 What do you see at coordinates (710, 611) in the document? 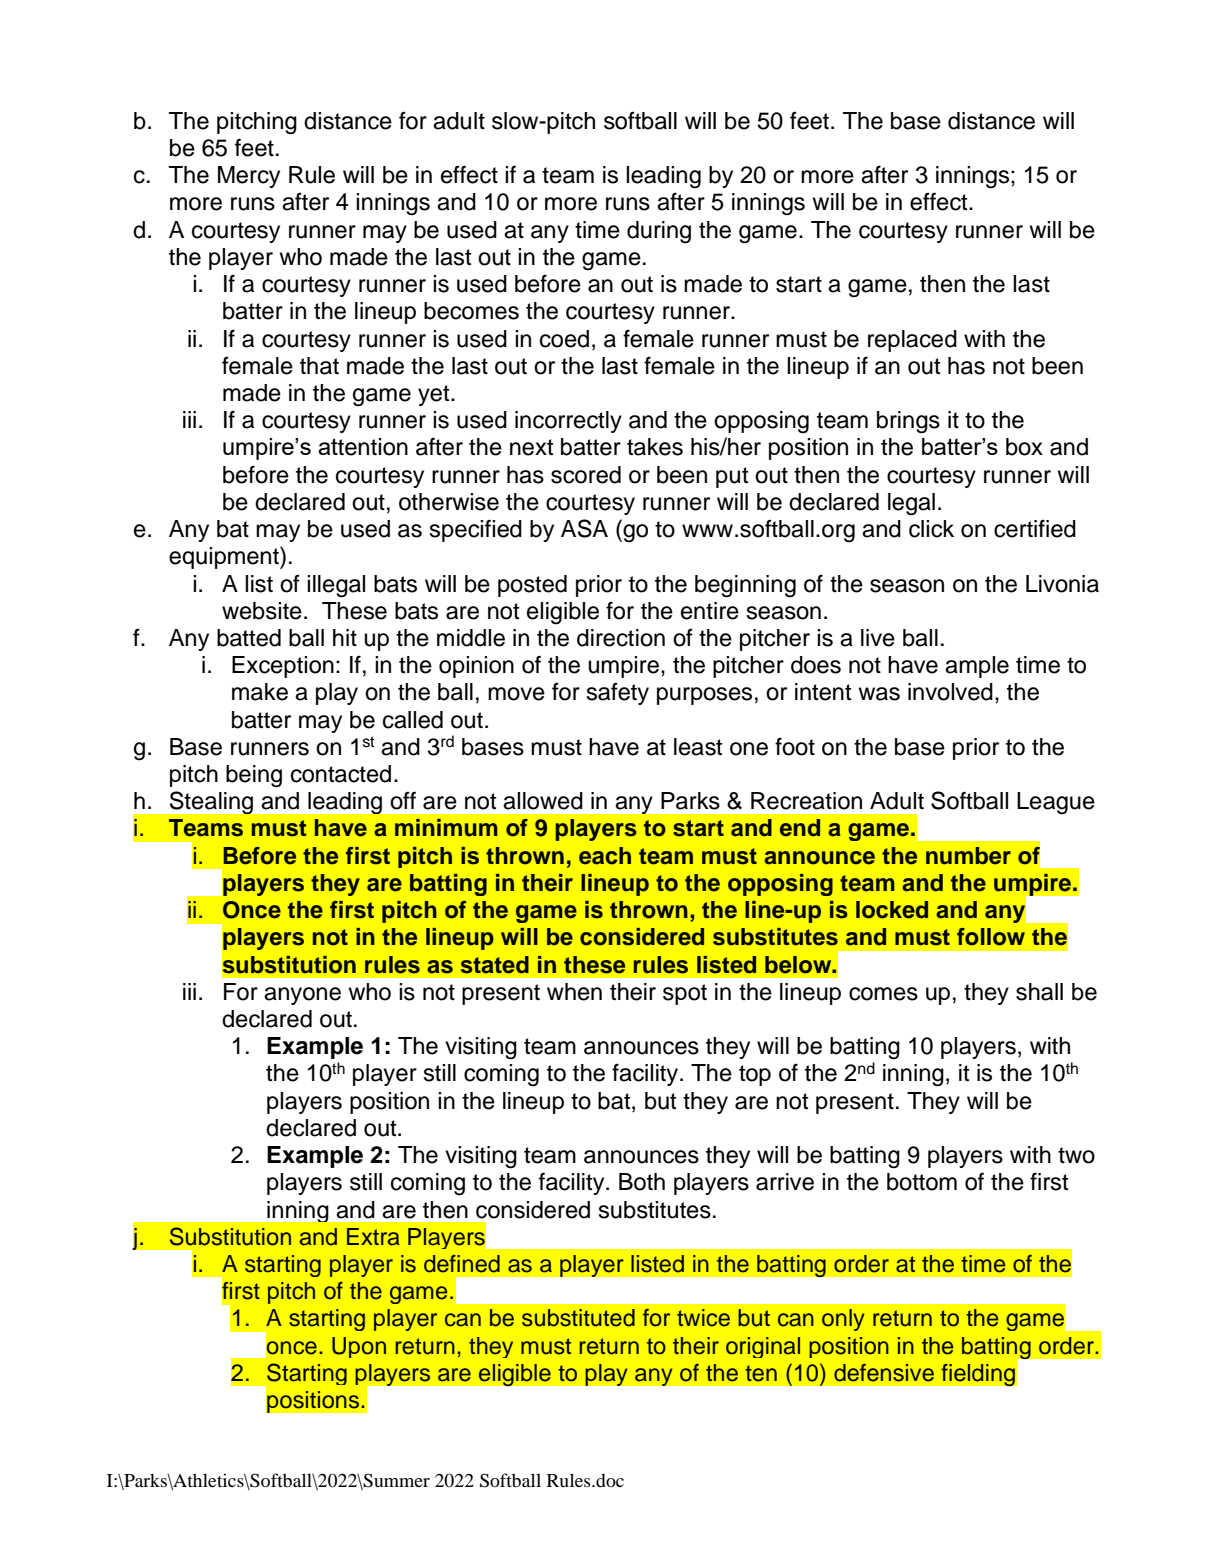
I see `entire` at bounding box center [710, 611].
